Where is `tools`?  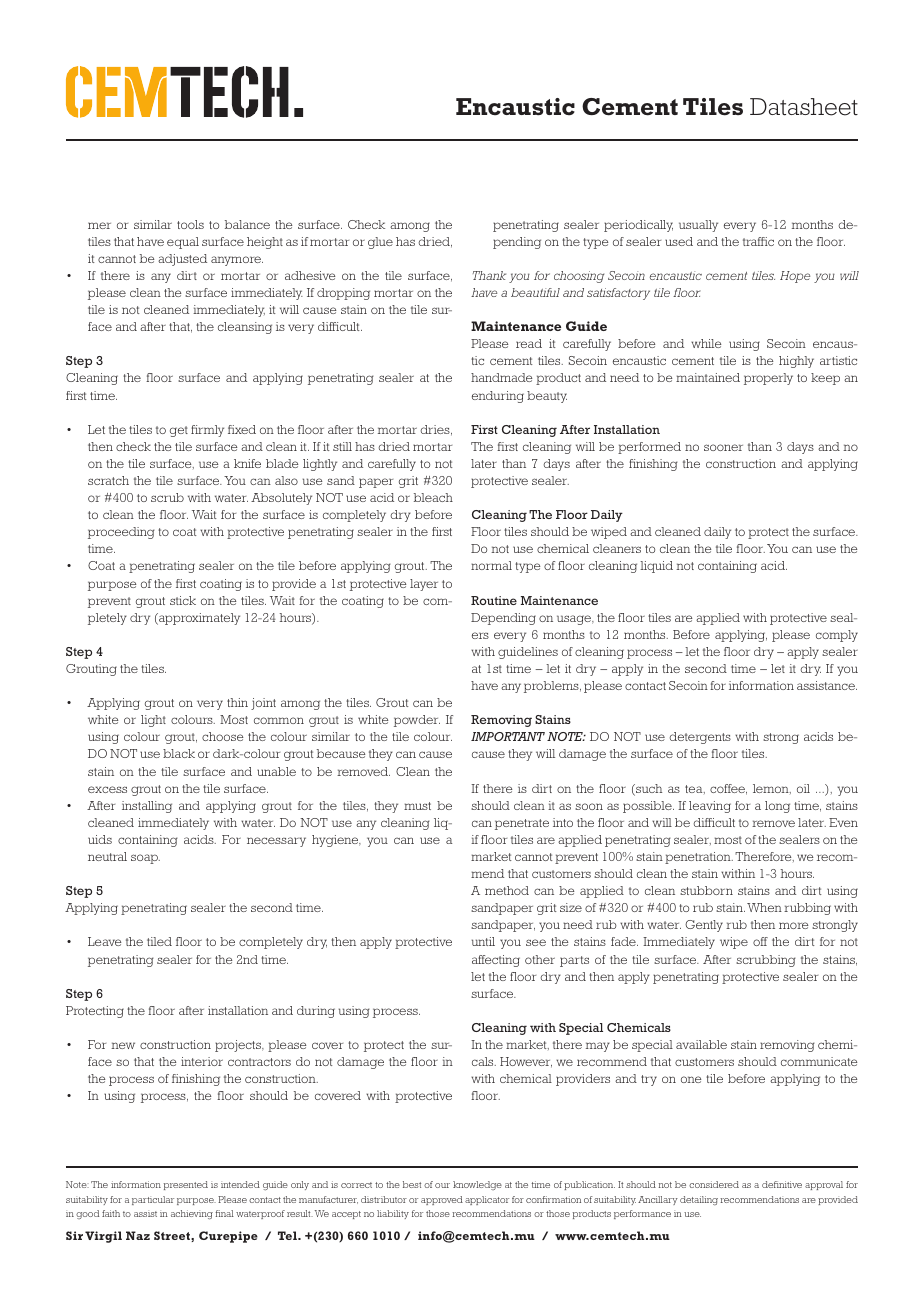
tools is located at coordinates (190, 224).
